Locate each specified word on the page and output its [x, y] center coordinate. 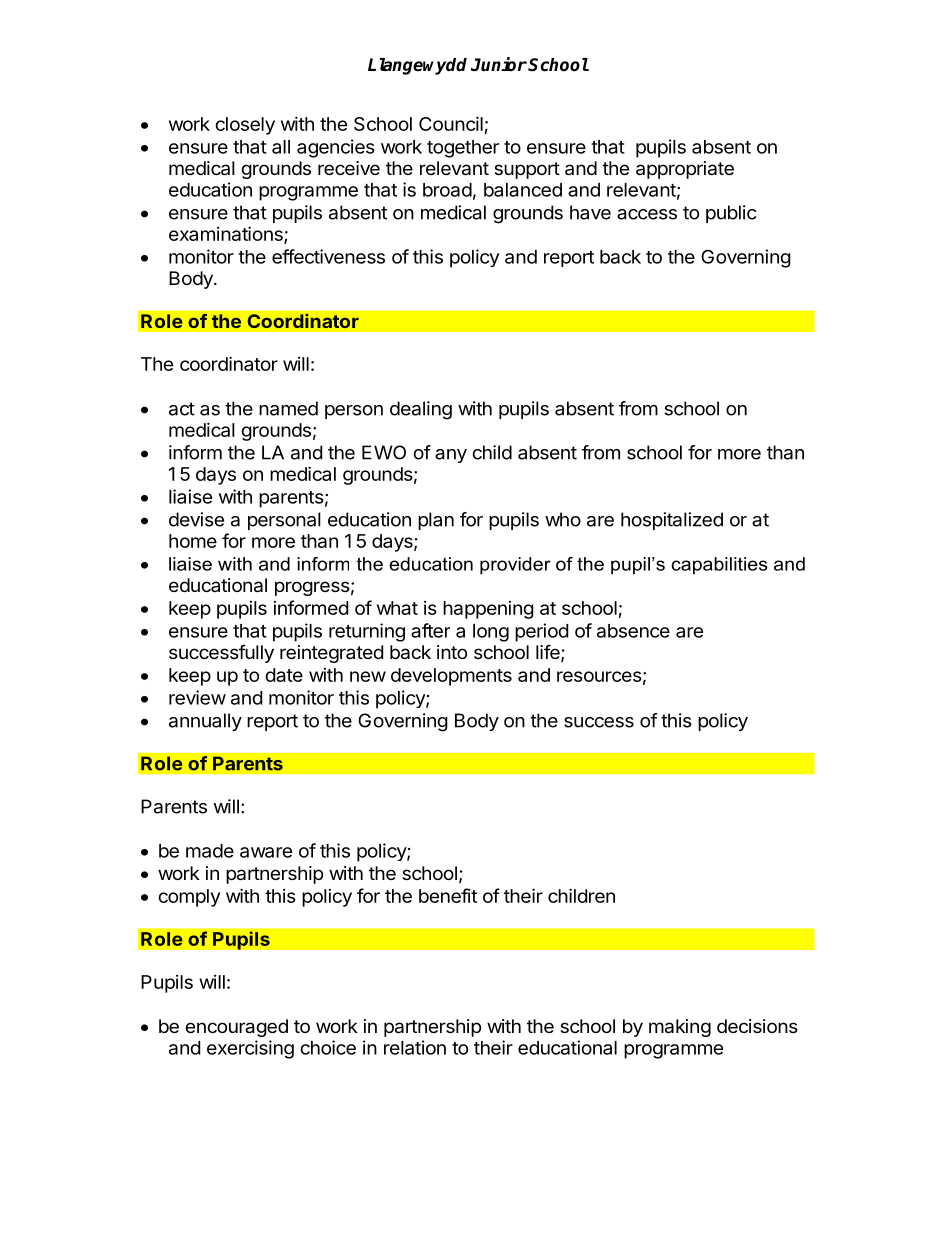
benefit [448, 895]
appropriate [685, 170]
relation [415, 1047]
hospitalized [672, 521]
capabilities [719, 566]
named [288, 408]
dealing [421, 410]
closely [245, 126]
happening [488, 610]
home [193, 541]
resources [599, 676]
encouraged [237, 1028]
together [463, 149]
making [680, 1028]
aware [266, 852]
